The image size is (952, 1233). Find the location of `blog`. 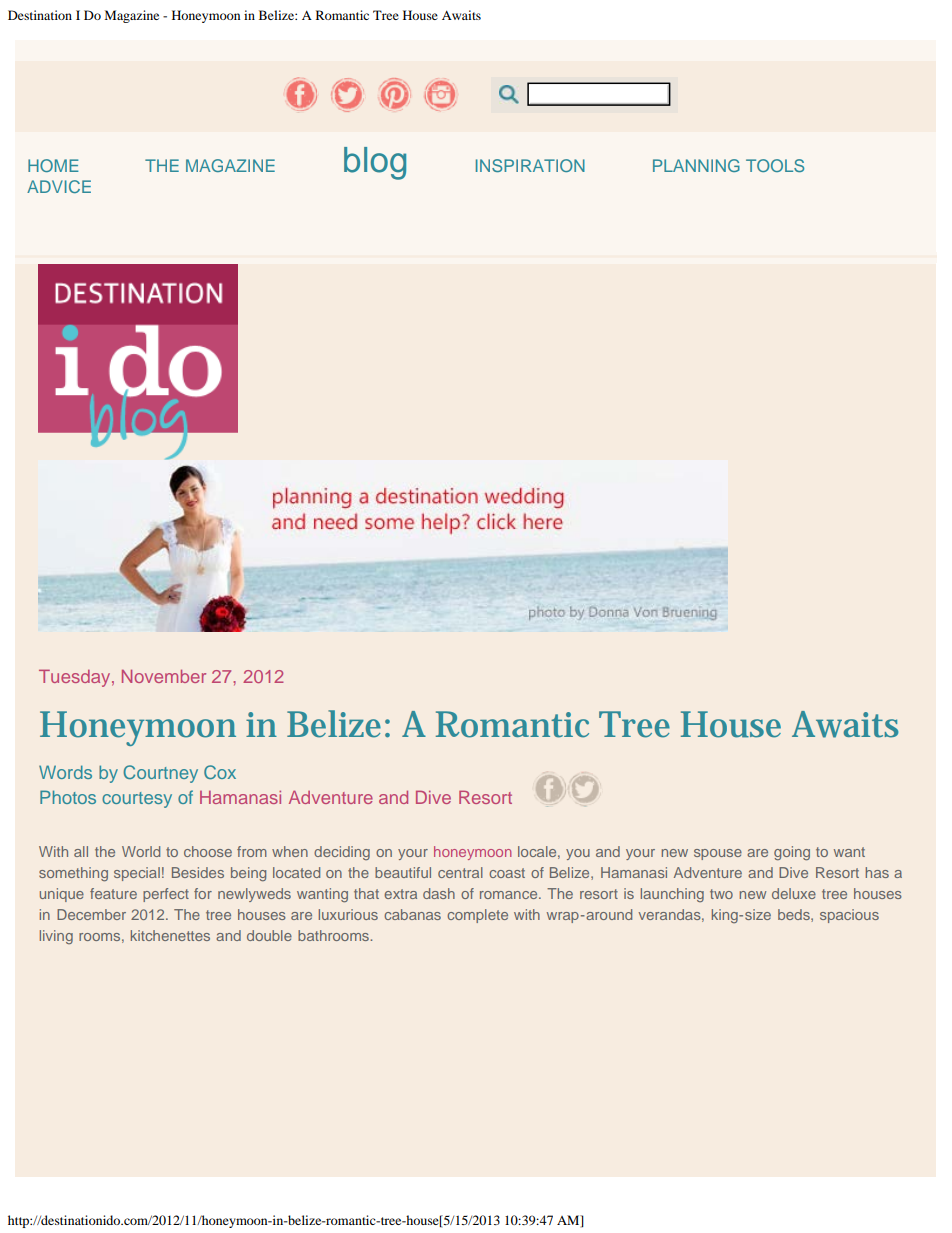

blog is located at coordinates (375, 163).
